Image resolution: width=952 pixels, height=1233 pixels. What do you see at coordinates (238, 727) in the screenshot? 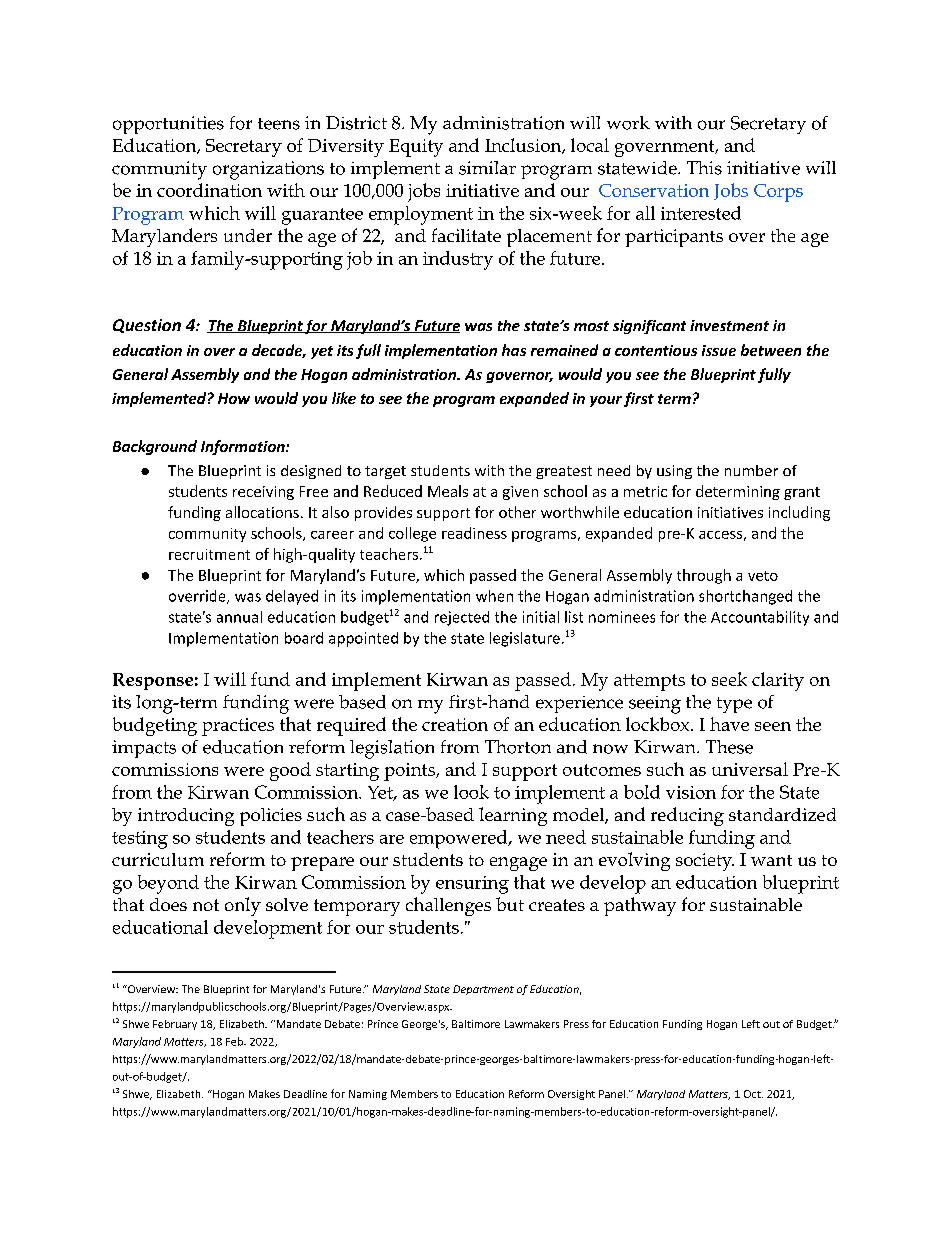
I see `practices` at bounding box center [238, 727].
